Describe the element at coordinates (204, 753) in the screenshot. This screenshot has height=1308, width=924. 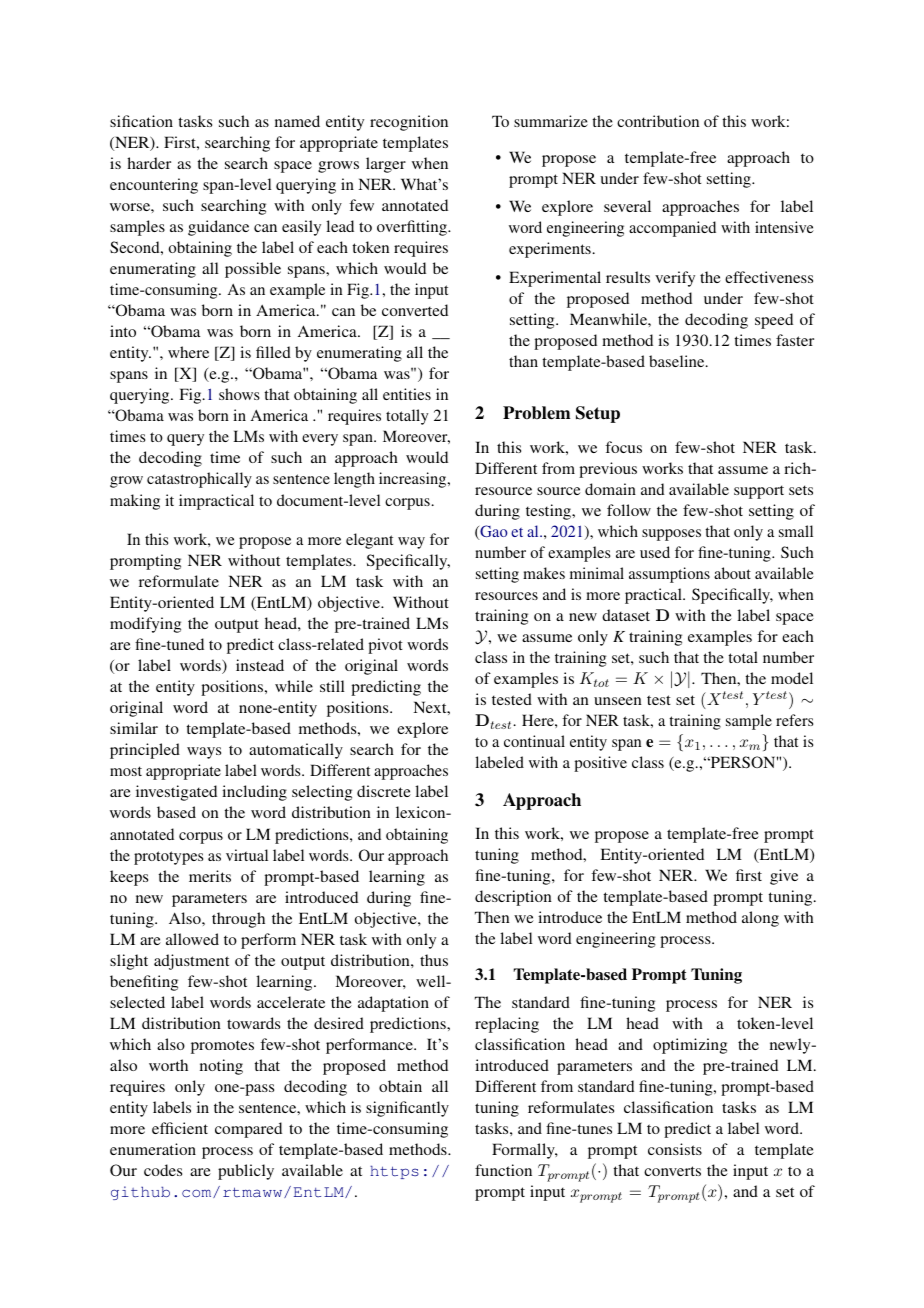
I see `ways` at that location.
